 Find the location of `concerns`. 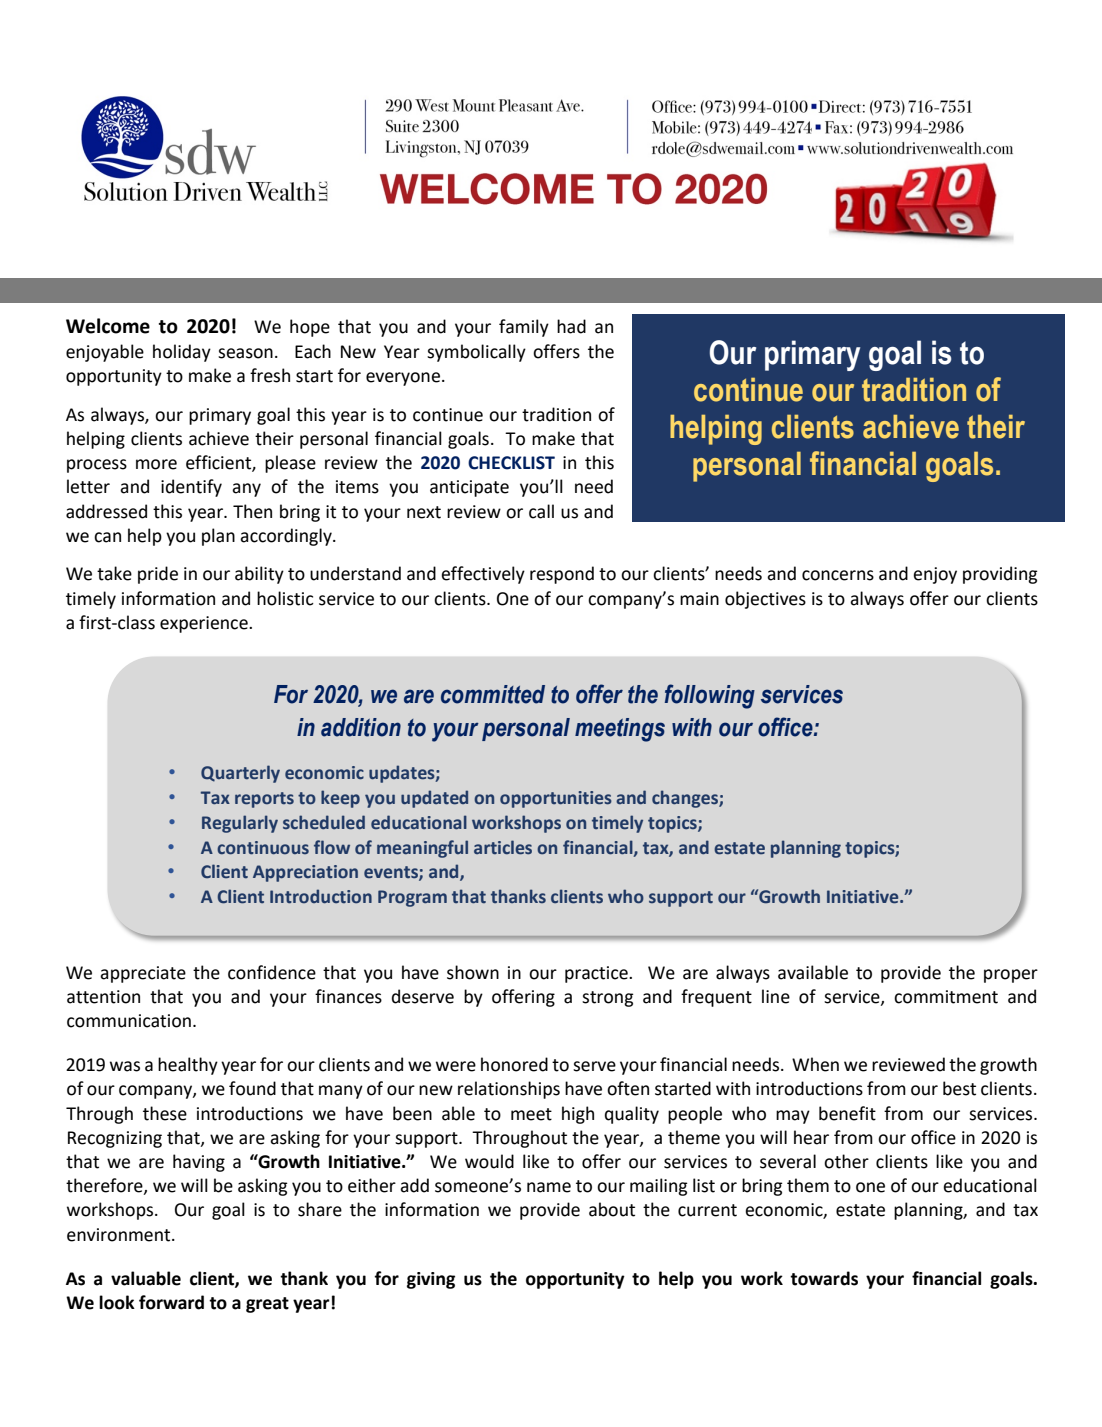

concerns is located at coordinates (838, 575).
